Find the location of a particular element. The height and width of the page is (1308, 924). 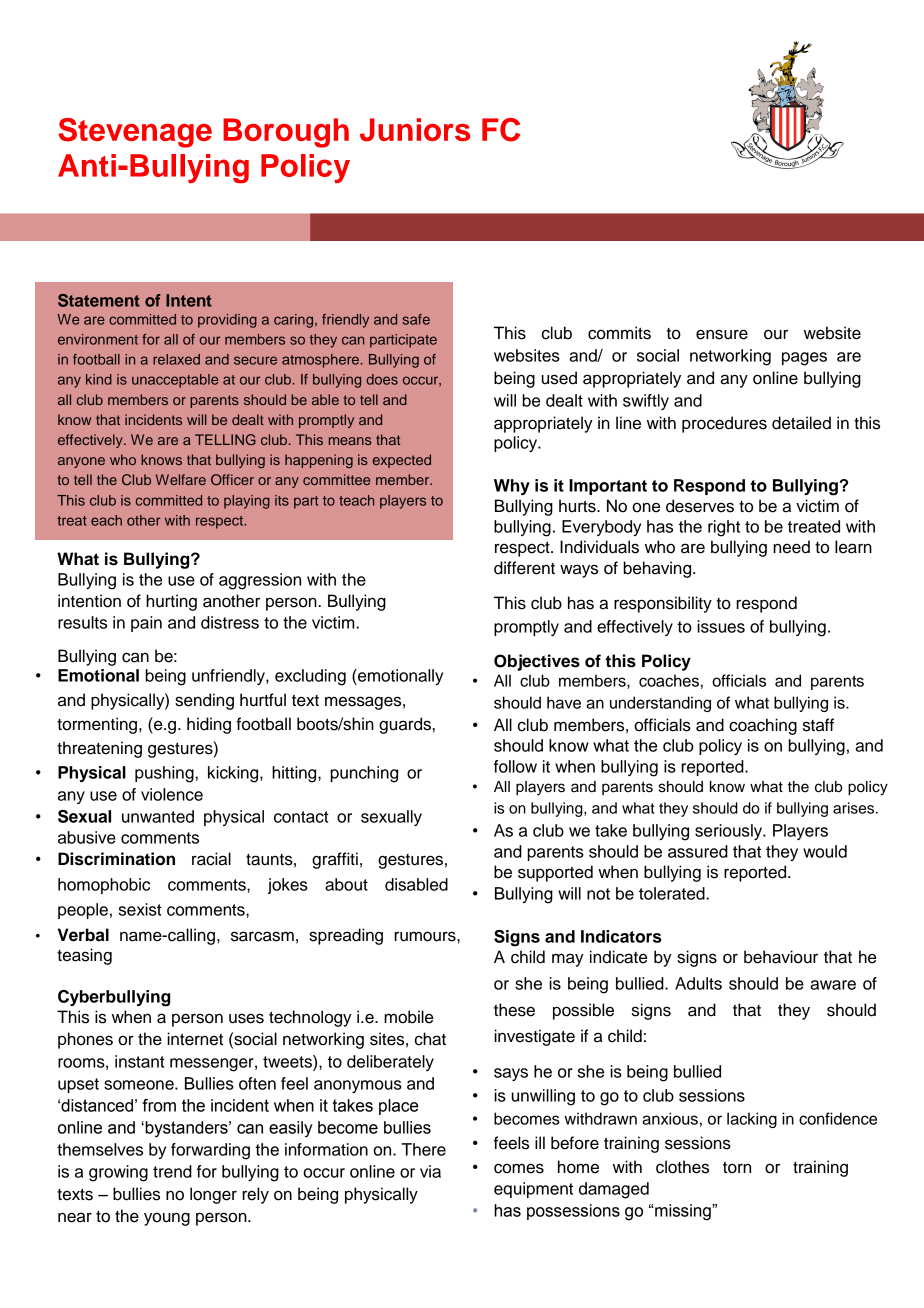

Juniors is located at coordinates (415, 130).
